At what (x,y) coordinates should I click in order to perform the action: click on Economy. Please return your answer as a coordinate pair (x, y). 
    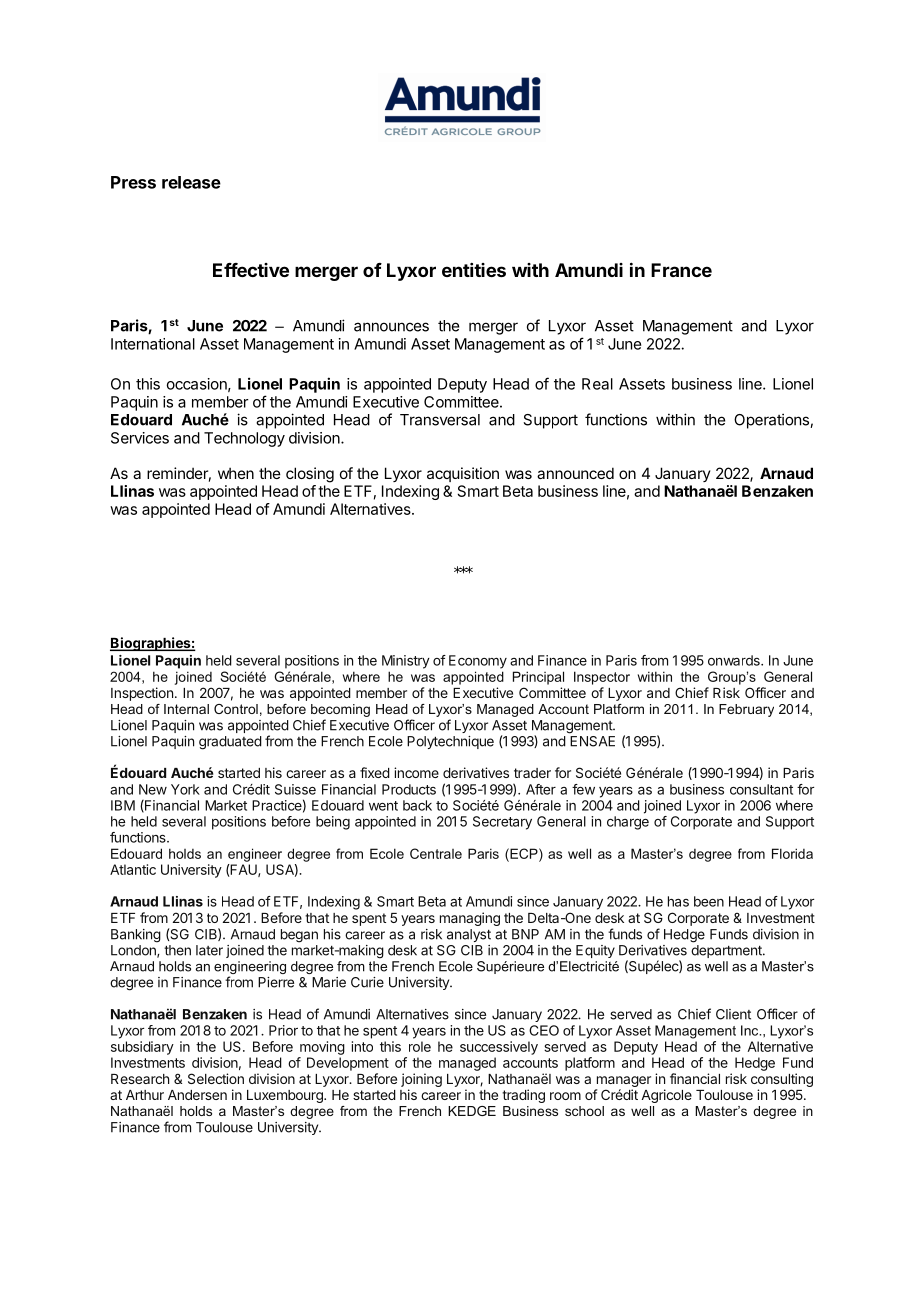
    Looking at the image, I should click on (478, 662).
